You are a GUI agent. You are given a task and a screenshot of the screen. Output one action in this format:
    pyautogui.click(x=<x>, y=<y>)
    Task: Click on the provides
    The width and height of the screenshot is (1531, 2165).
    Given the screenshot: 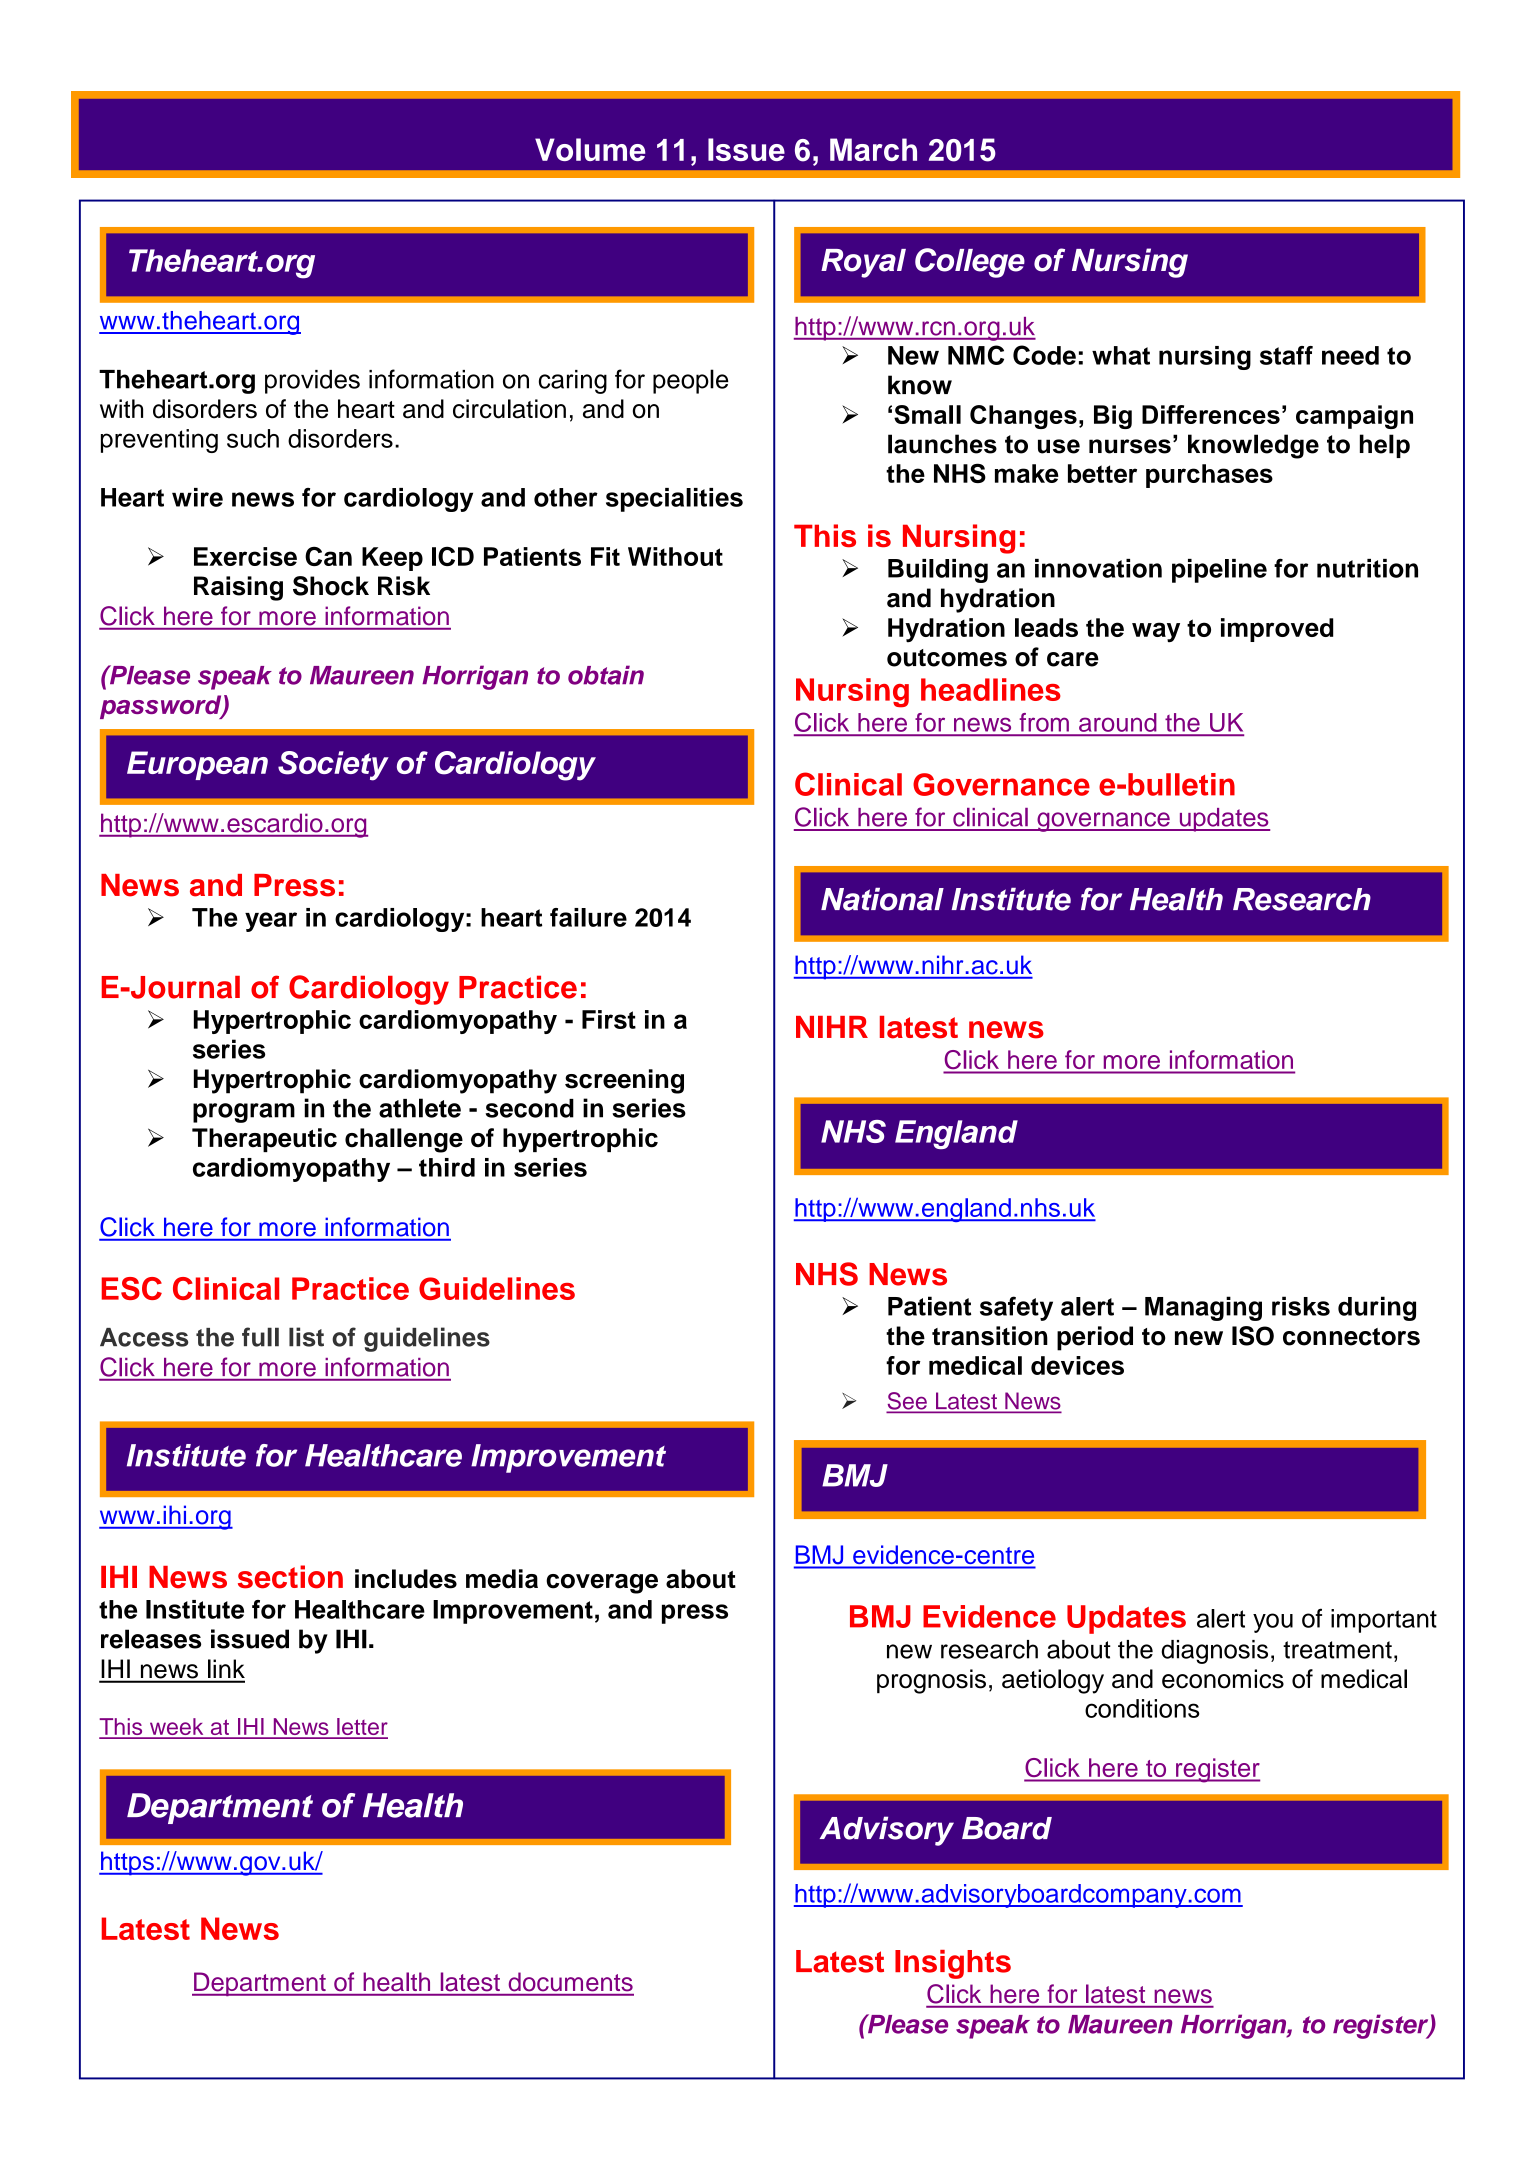 What is the action you would take?
    pyautogui.click(x=312, y=382)
